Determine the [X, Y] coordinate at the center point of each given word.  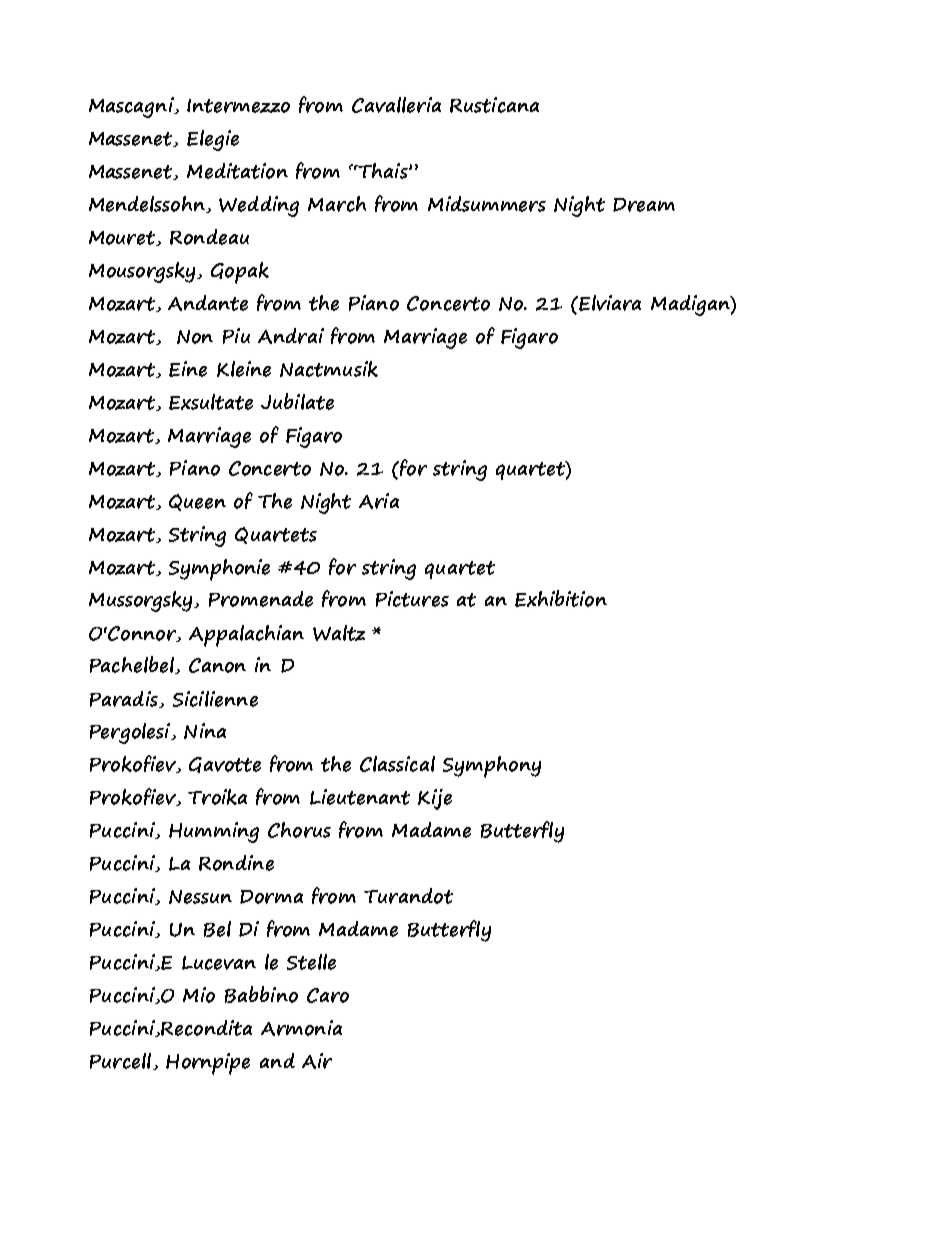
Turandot [408, 896]
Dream [644, 205]
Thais [383, 171]
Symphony [492, 767]
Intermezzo [238, 106]
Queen [197, 502]
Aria [379, 501]
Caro [328, 995]
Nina [205, 731]
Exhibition [561, 598]
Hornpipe [208, 1064]
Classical [397, 764]
